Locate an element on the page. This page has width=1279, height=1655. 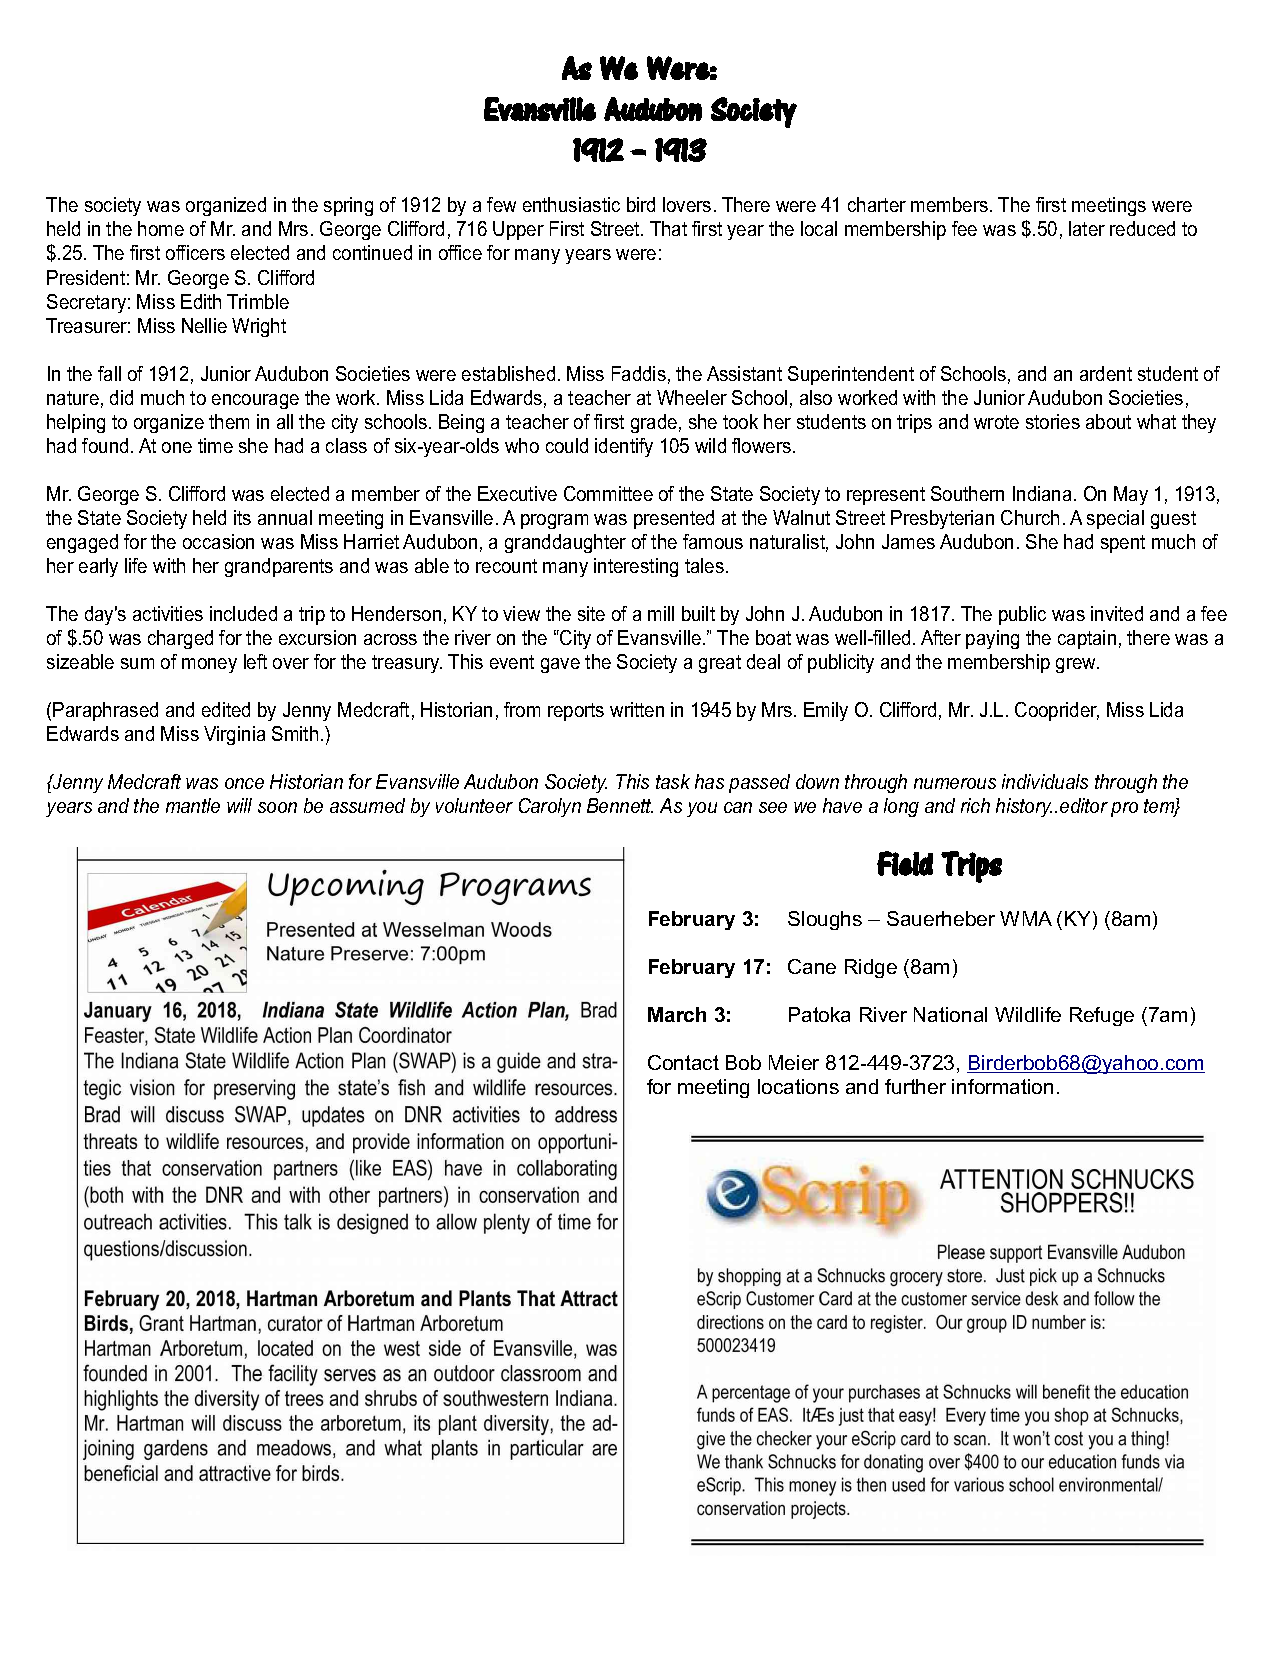
later is located at coordinates (1087, 228).
